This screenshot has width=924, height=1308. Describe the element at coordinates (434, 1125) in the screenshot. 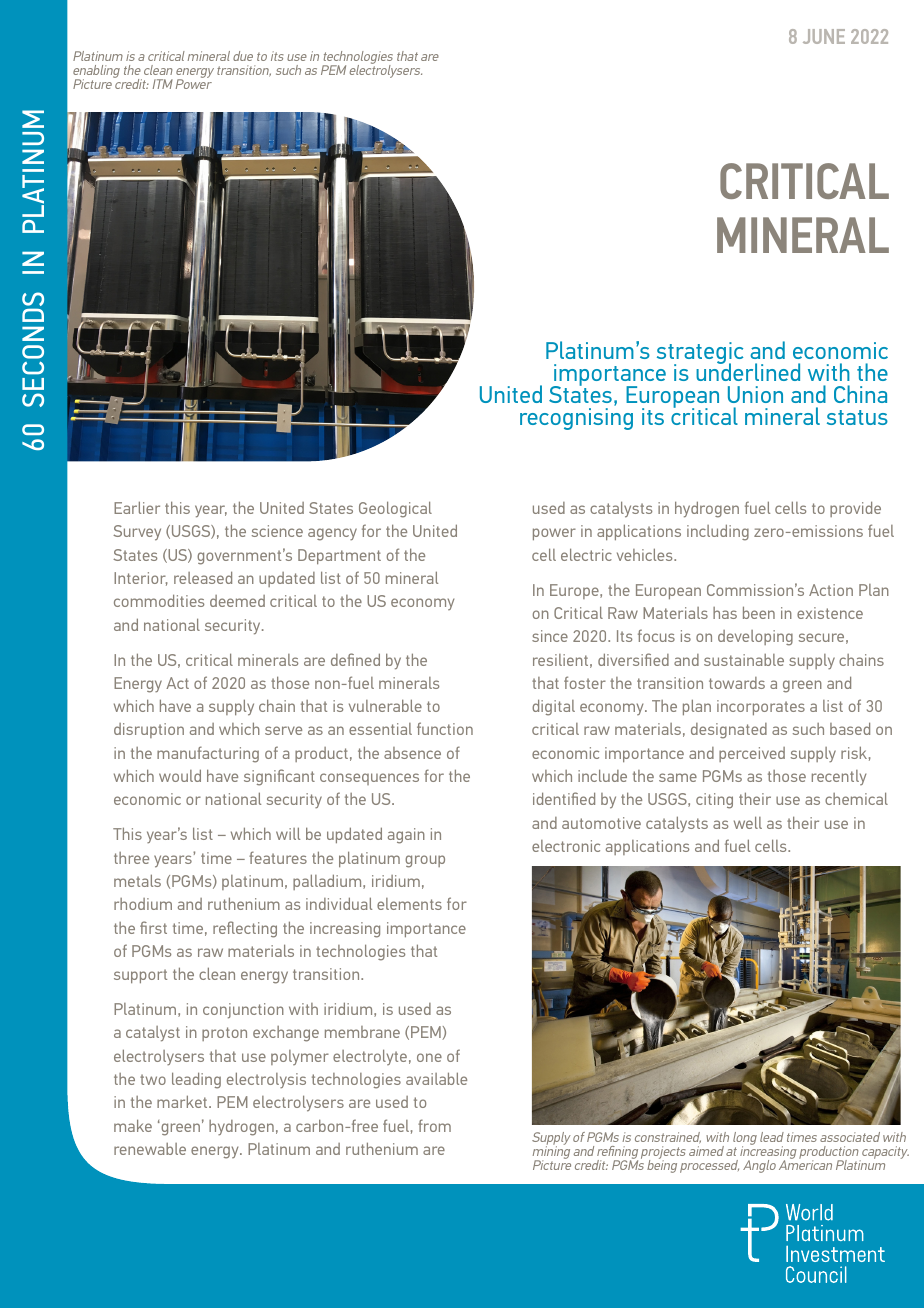

I see `from` at that location.
